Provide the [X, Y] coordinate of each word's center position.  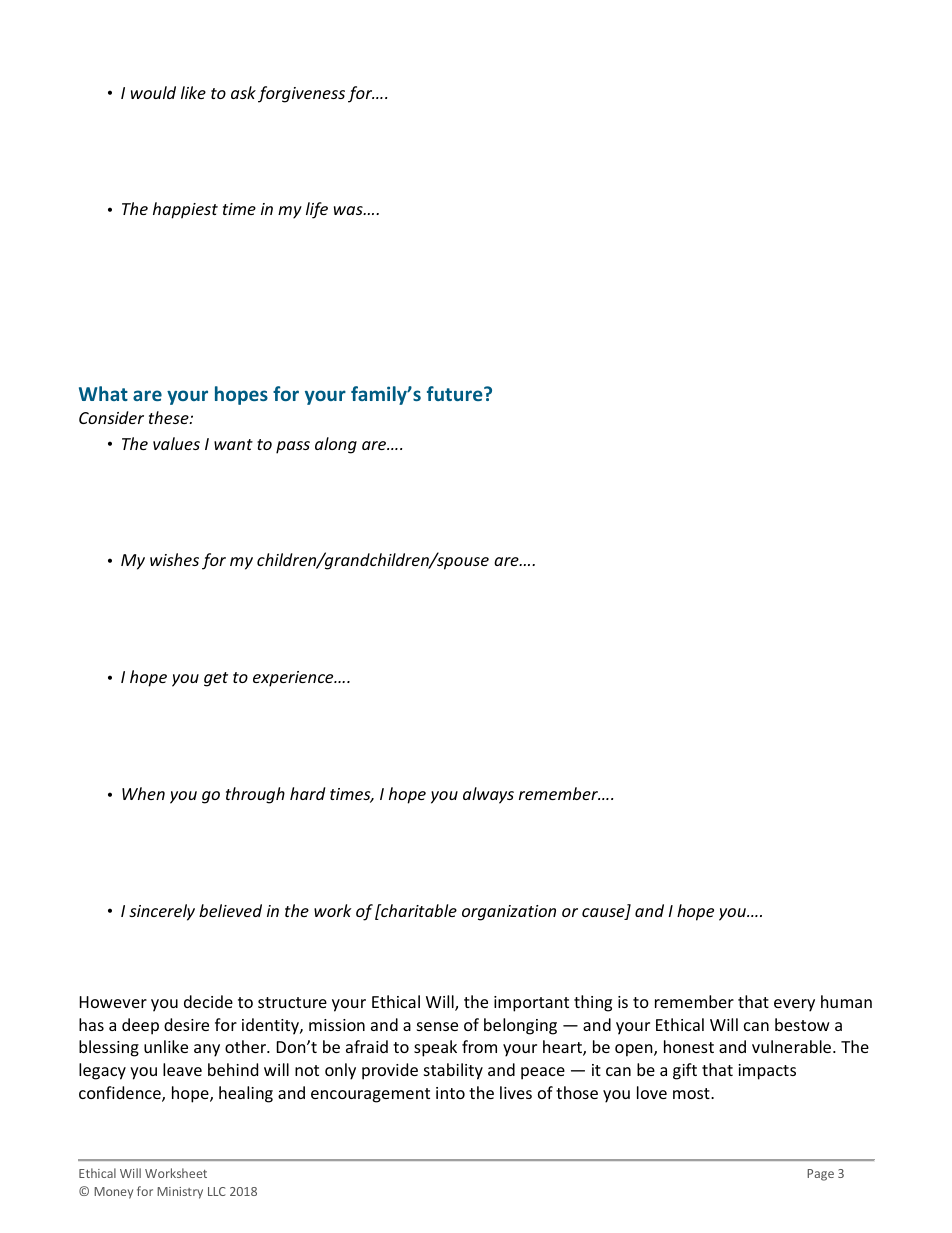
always [488, 795]
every [794, 1005]
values [176, 443]
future [456, 393]
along [336, 445]
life [317, 210]
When [143, 793]
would [153, 92]
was [349, 210]
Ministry [180, 1193]
